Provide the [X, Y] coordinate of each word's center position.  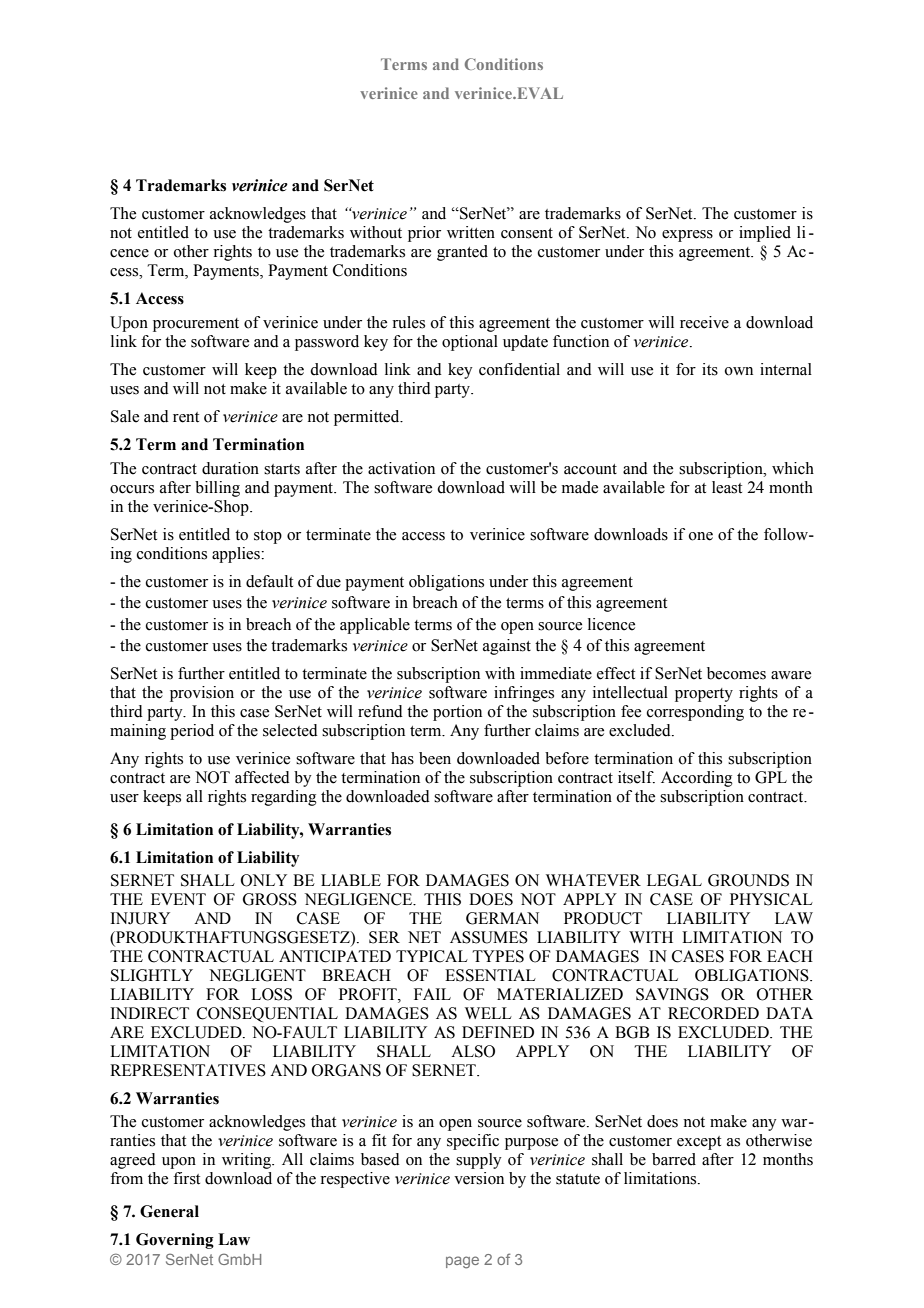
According [697, 779]
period [192, 732]
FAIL [432, 994]
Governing [175, 1241]
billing [217, 489]
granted [462, 253]
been [435, 758]
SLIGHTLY [152, 975]
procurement [196, 325]
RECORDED [713, 1013]
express [687, 236]
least [727, 487]
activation [401, 468]
